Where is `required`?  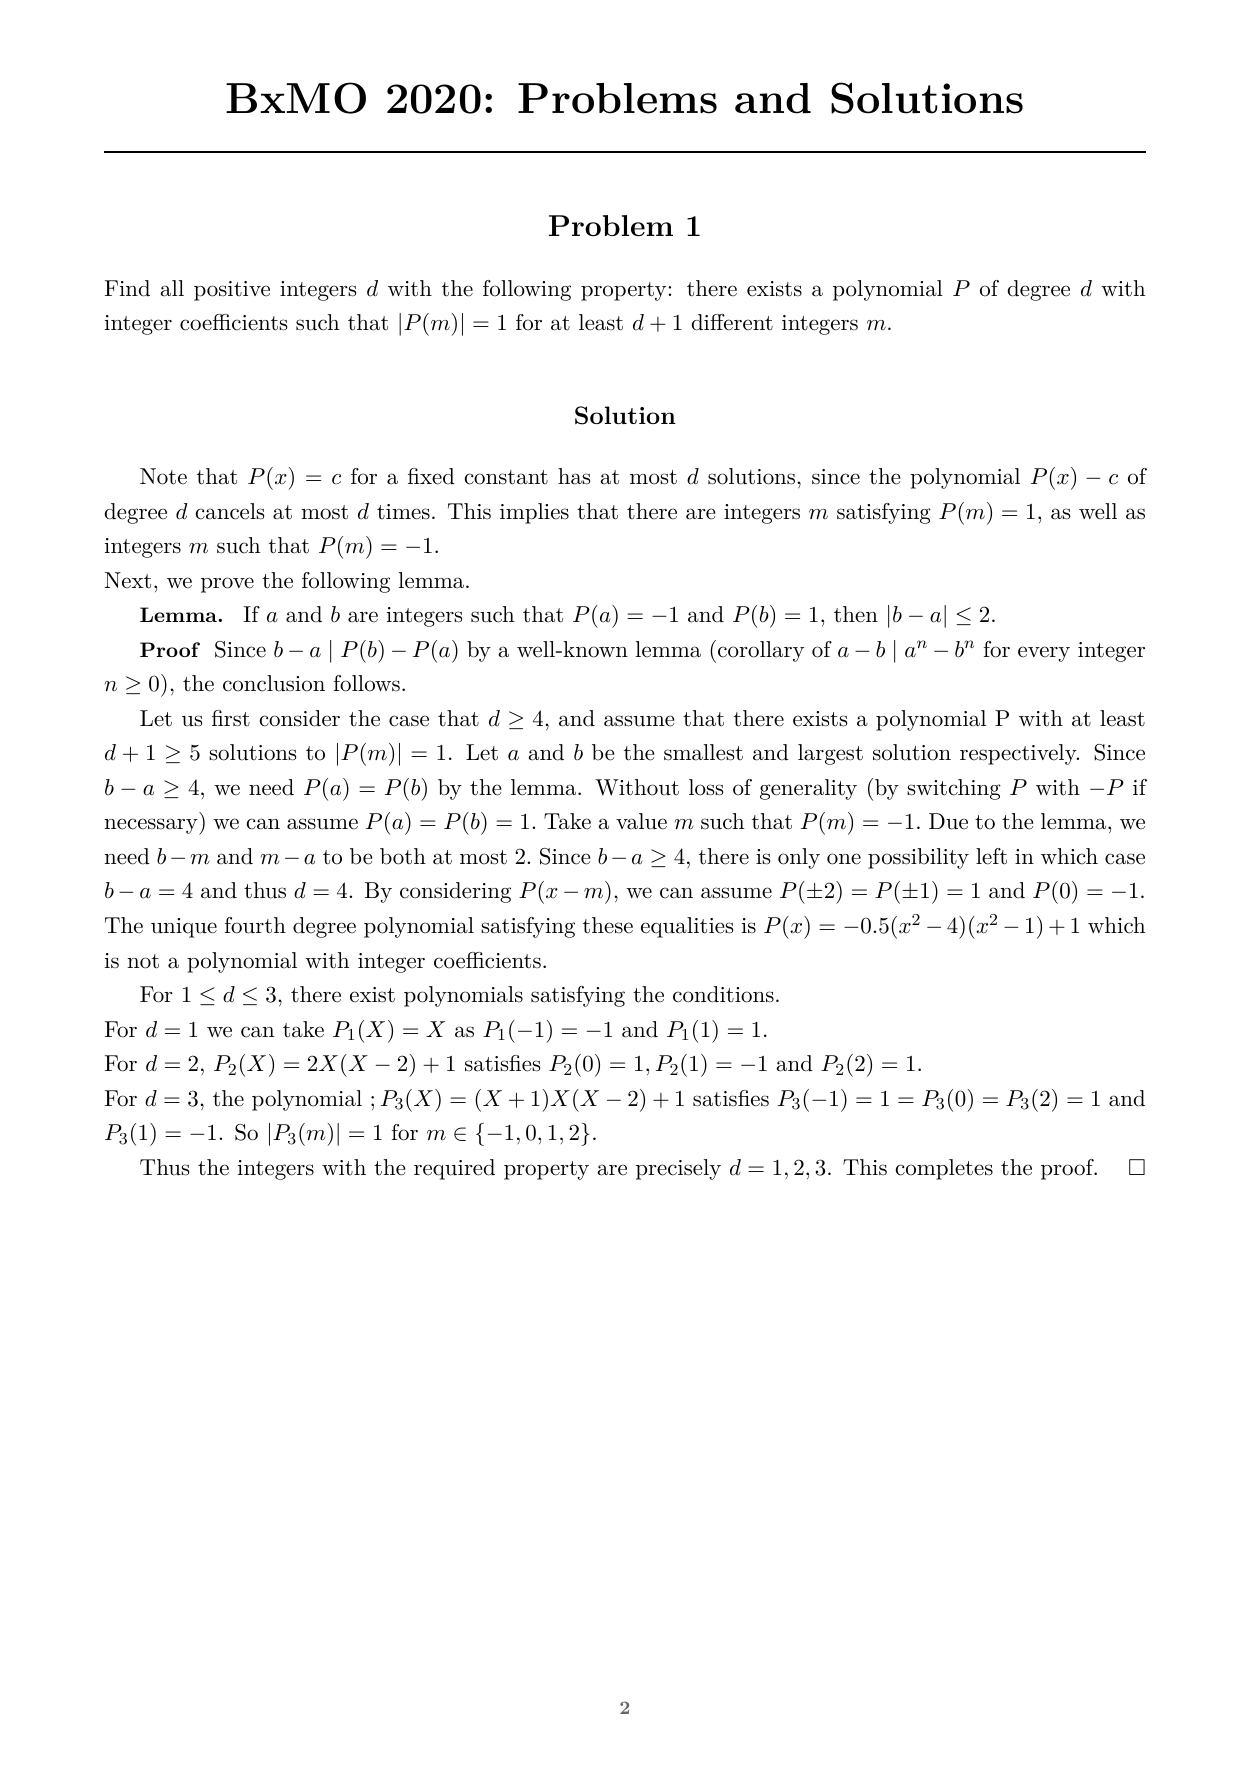
required is located at coordinates (454, 1169).
